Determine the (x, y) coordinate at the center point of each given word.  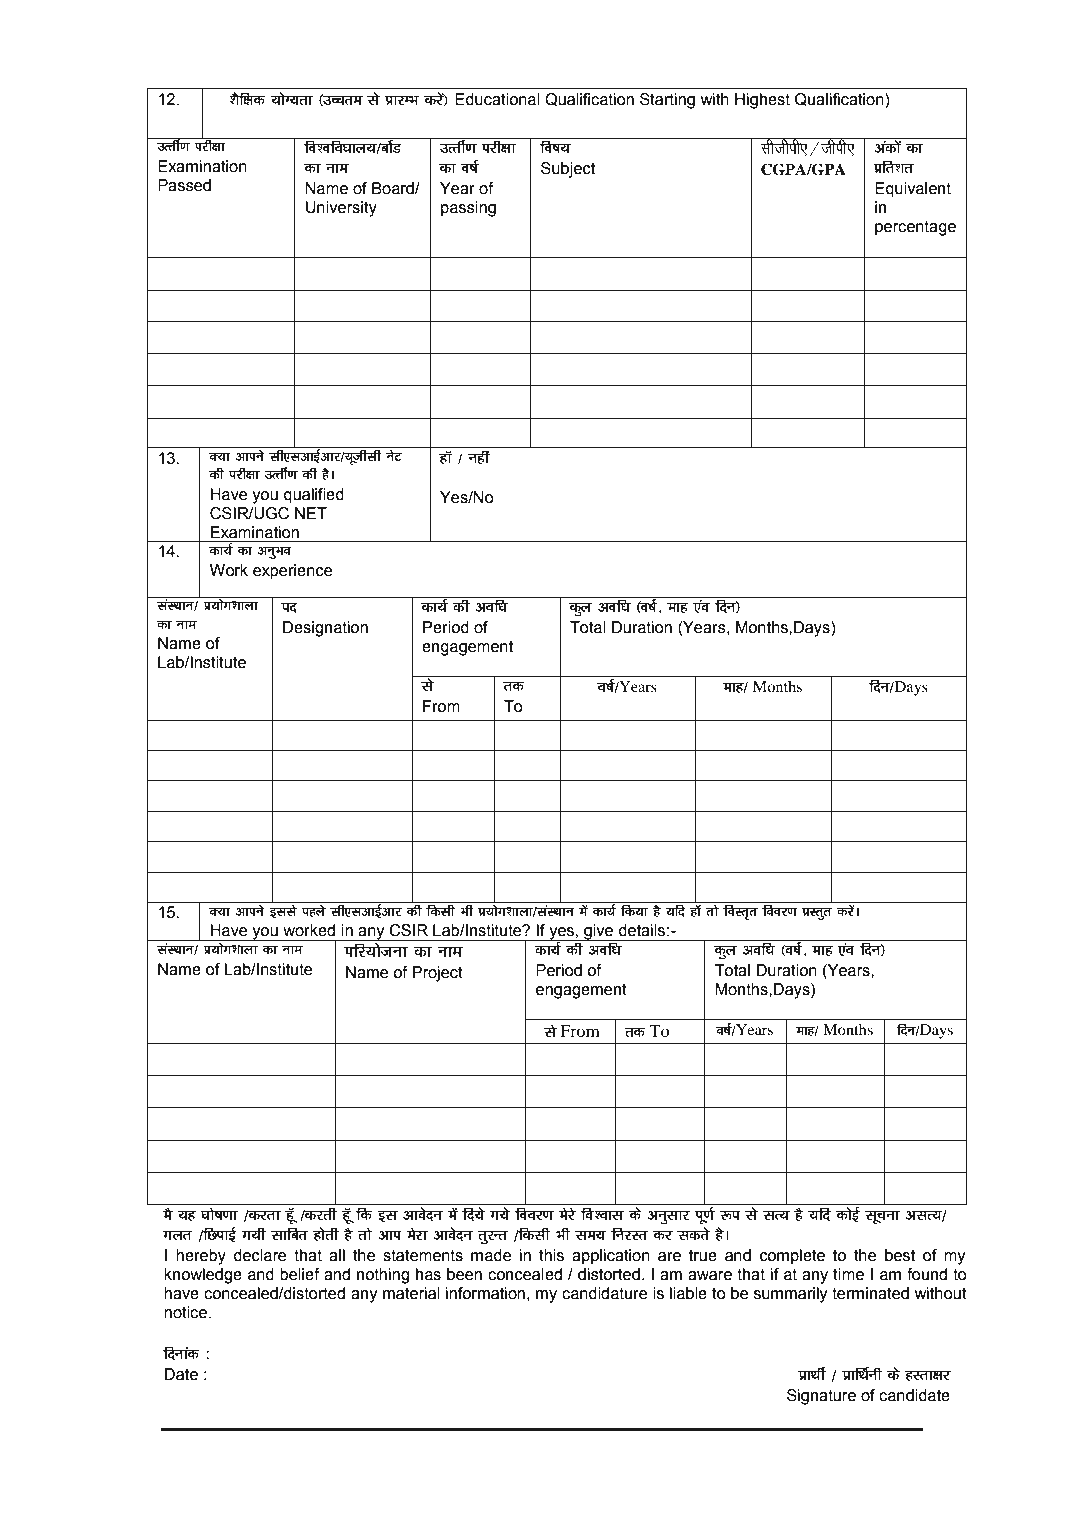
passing (468, 209)
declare (259, 1255)
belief (300, 1274)
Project (437, 974)
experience (292, 572)
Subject (568, 170)
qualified (313, 496)
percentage (915, 228)
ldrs (693, 1233)
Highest (762, 101)
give (599, 932)
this (551, 1255)
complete (792, 1257)
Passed (184, 185)
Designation (325, 629)
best (900, 1255)
